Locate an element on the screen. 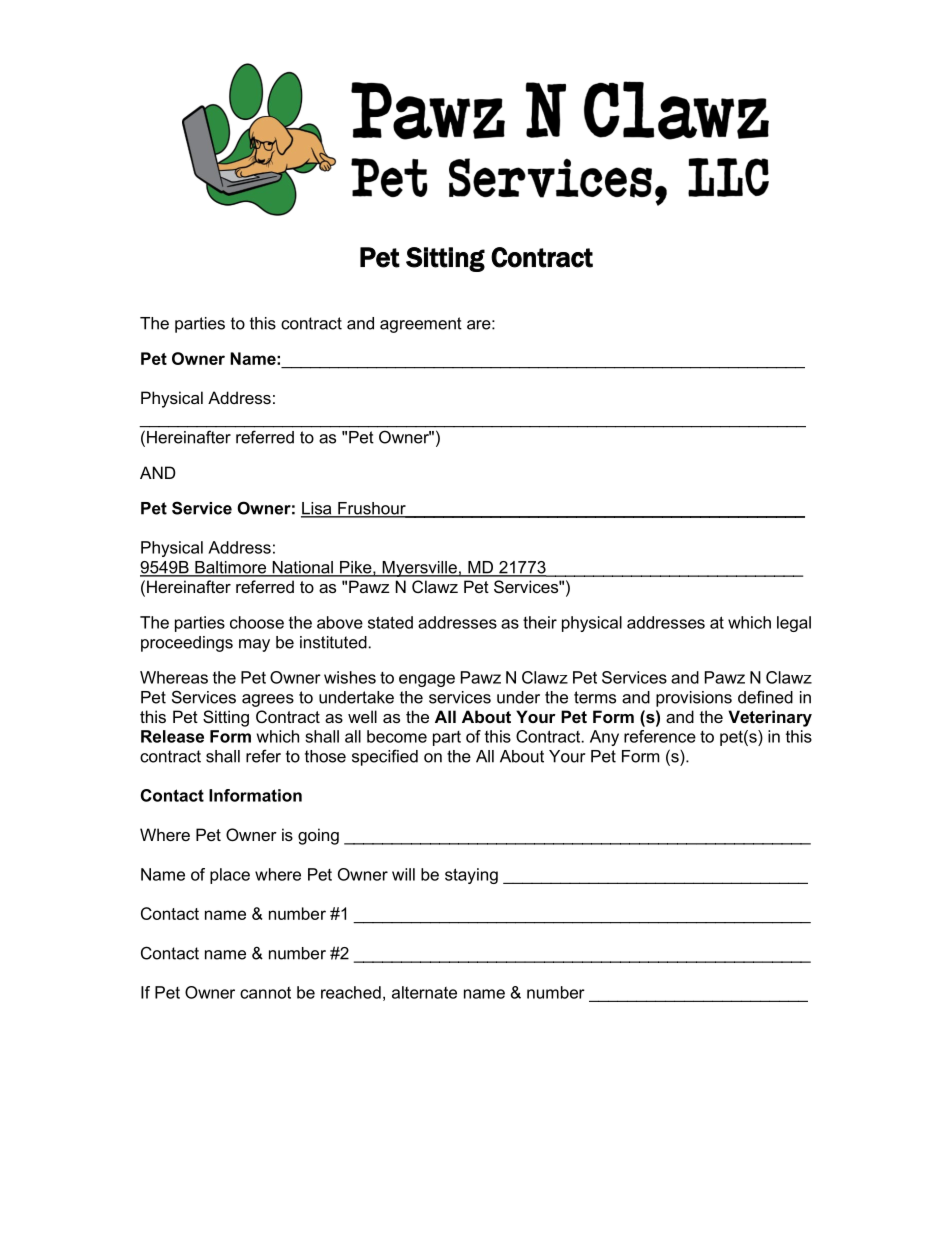 This screenshot has width=952, height=1233. legal is located at coordinates (794, 624).
